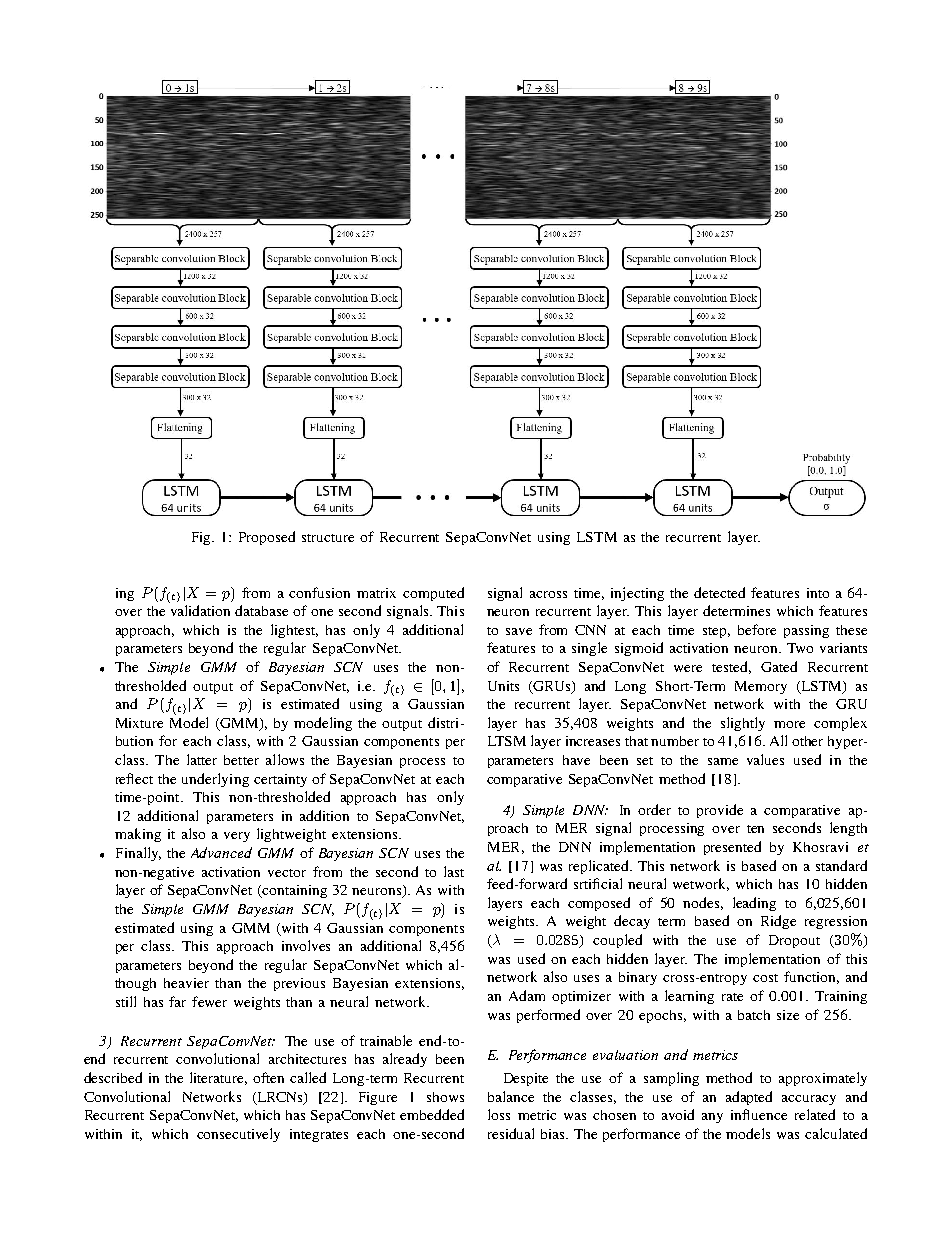  What do you see at coordinates (593, 741) in the screenshot?
I see `increases` at bounding box center [593, 741].
